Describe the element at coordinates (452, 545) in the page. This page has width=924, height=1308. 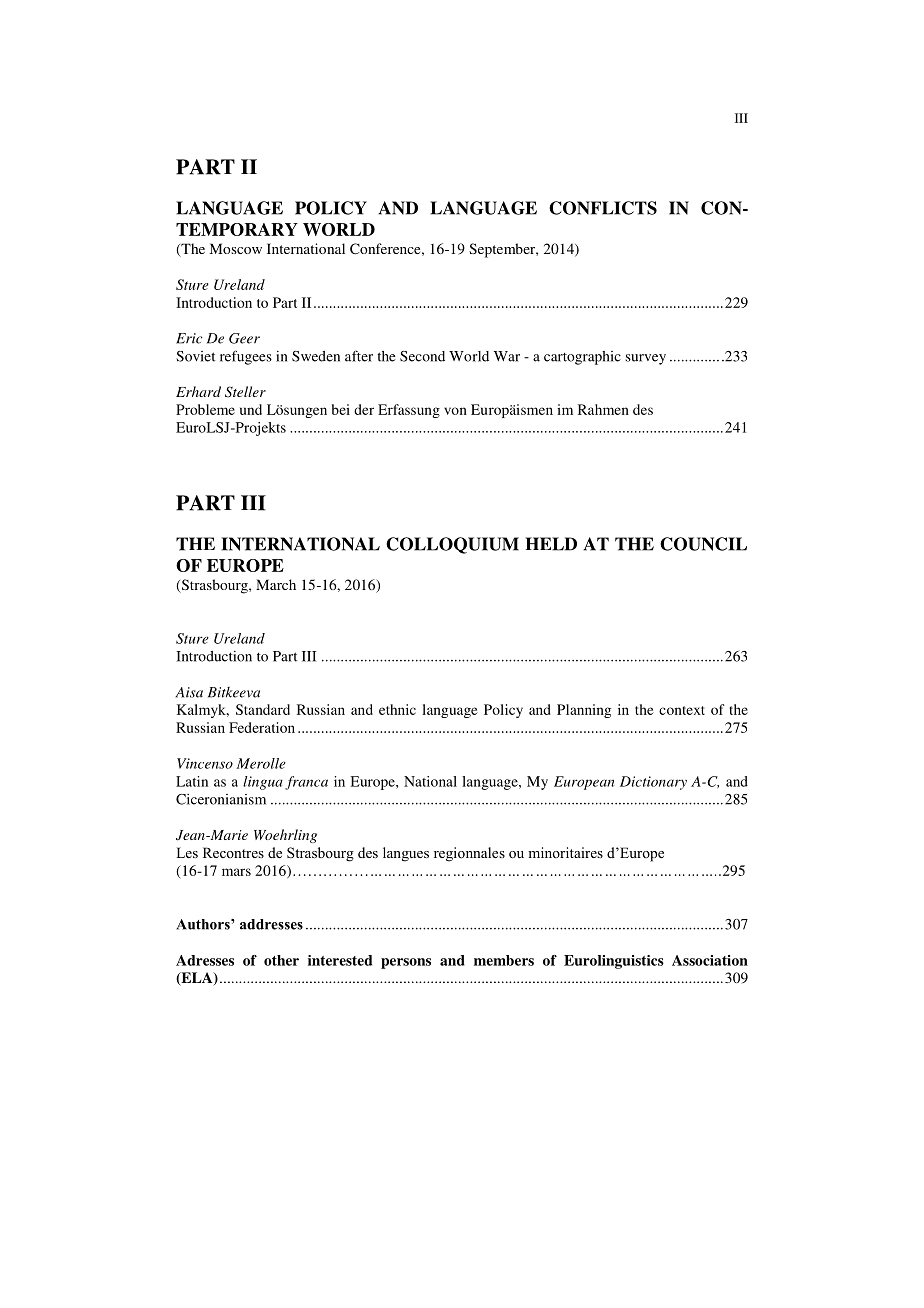
I see `COLLOQUIUM` at that location.
